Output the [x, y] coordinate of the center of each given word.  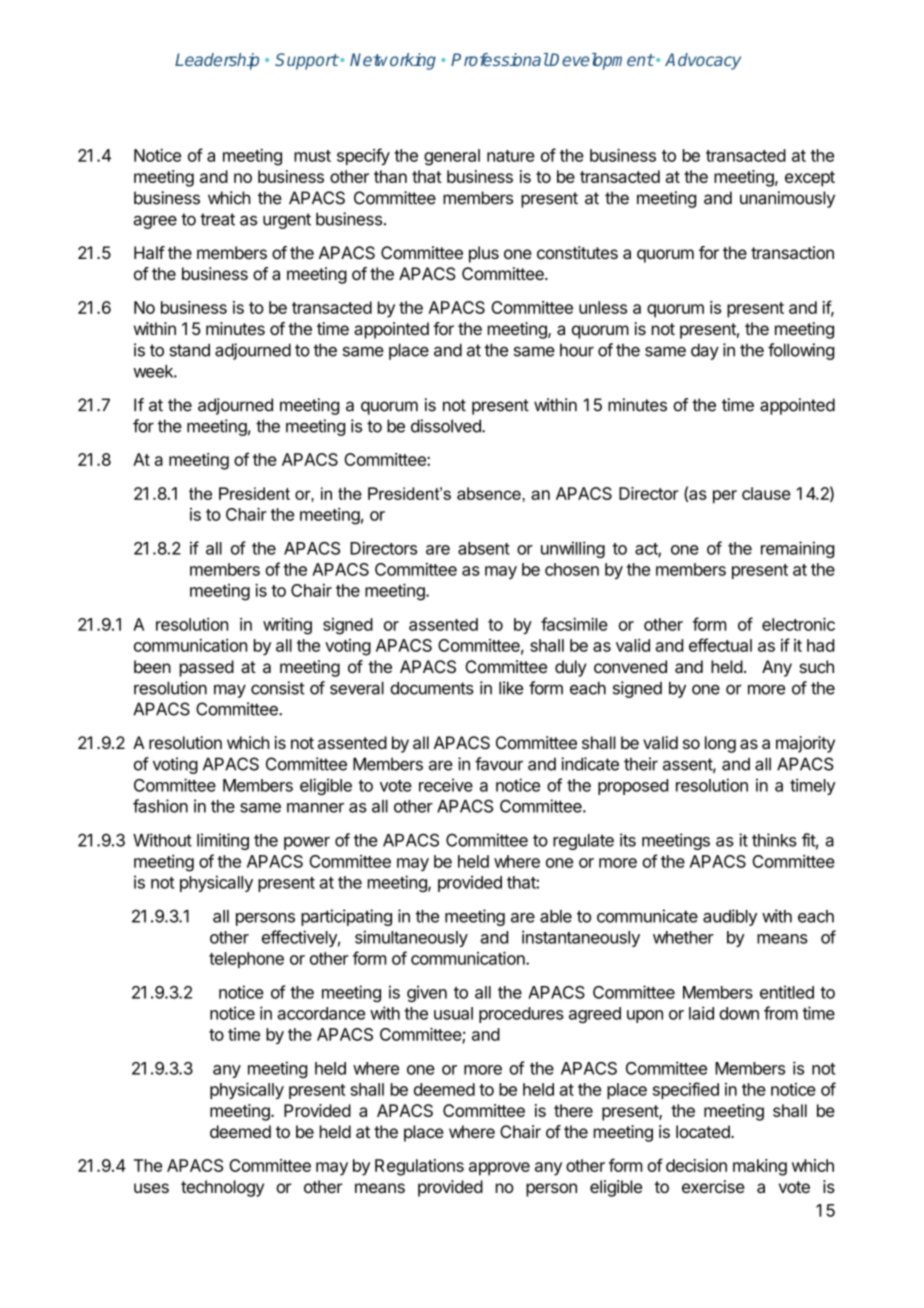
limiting [223, 841]
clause [766, 493]
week [154, 371]
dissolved [447, 426]
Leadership [217, 61]
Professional [500, 59]
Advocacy [703, 61]
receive [446, 785]
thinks [774, 840]
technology [222, 1188]
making [760, 1167]
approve [499, 1169]
